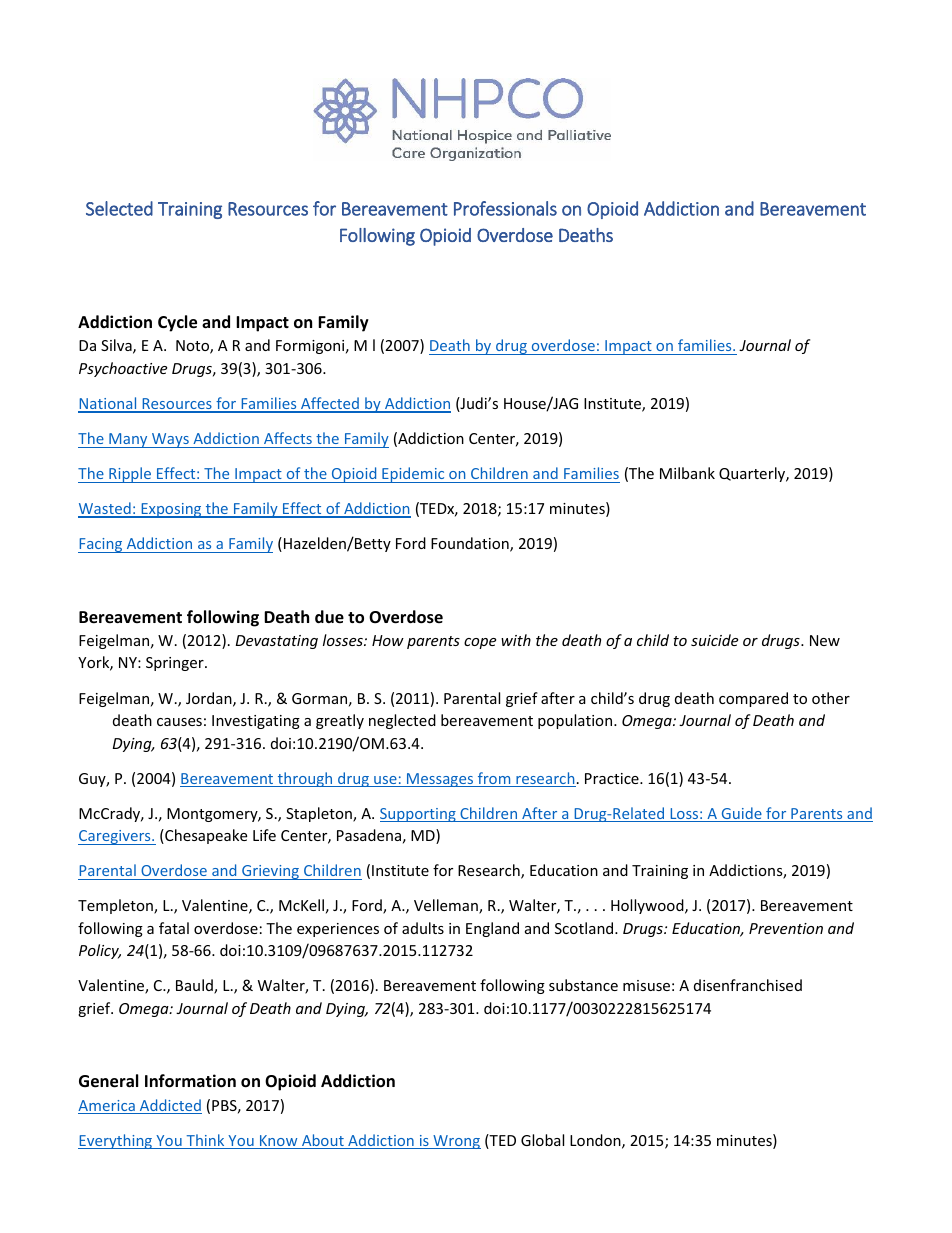 The width and height of the page is (952, 1233). I want to click on Foundation, so click(471, 544).
